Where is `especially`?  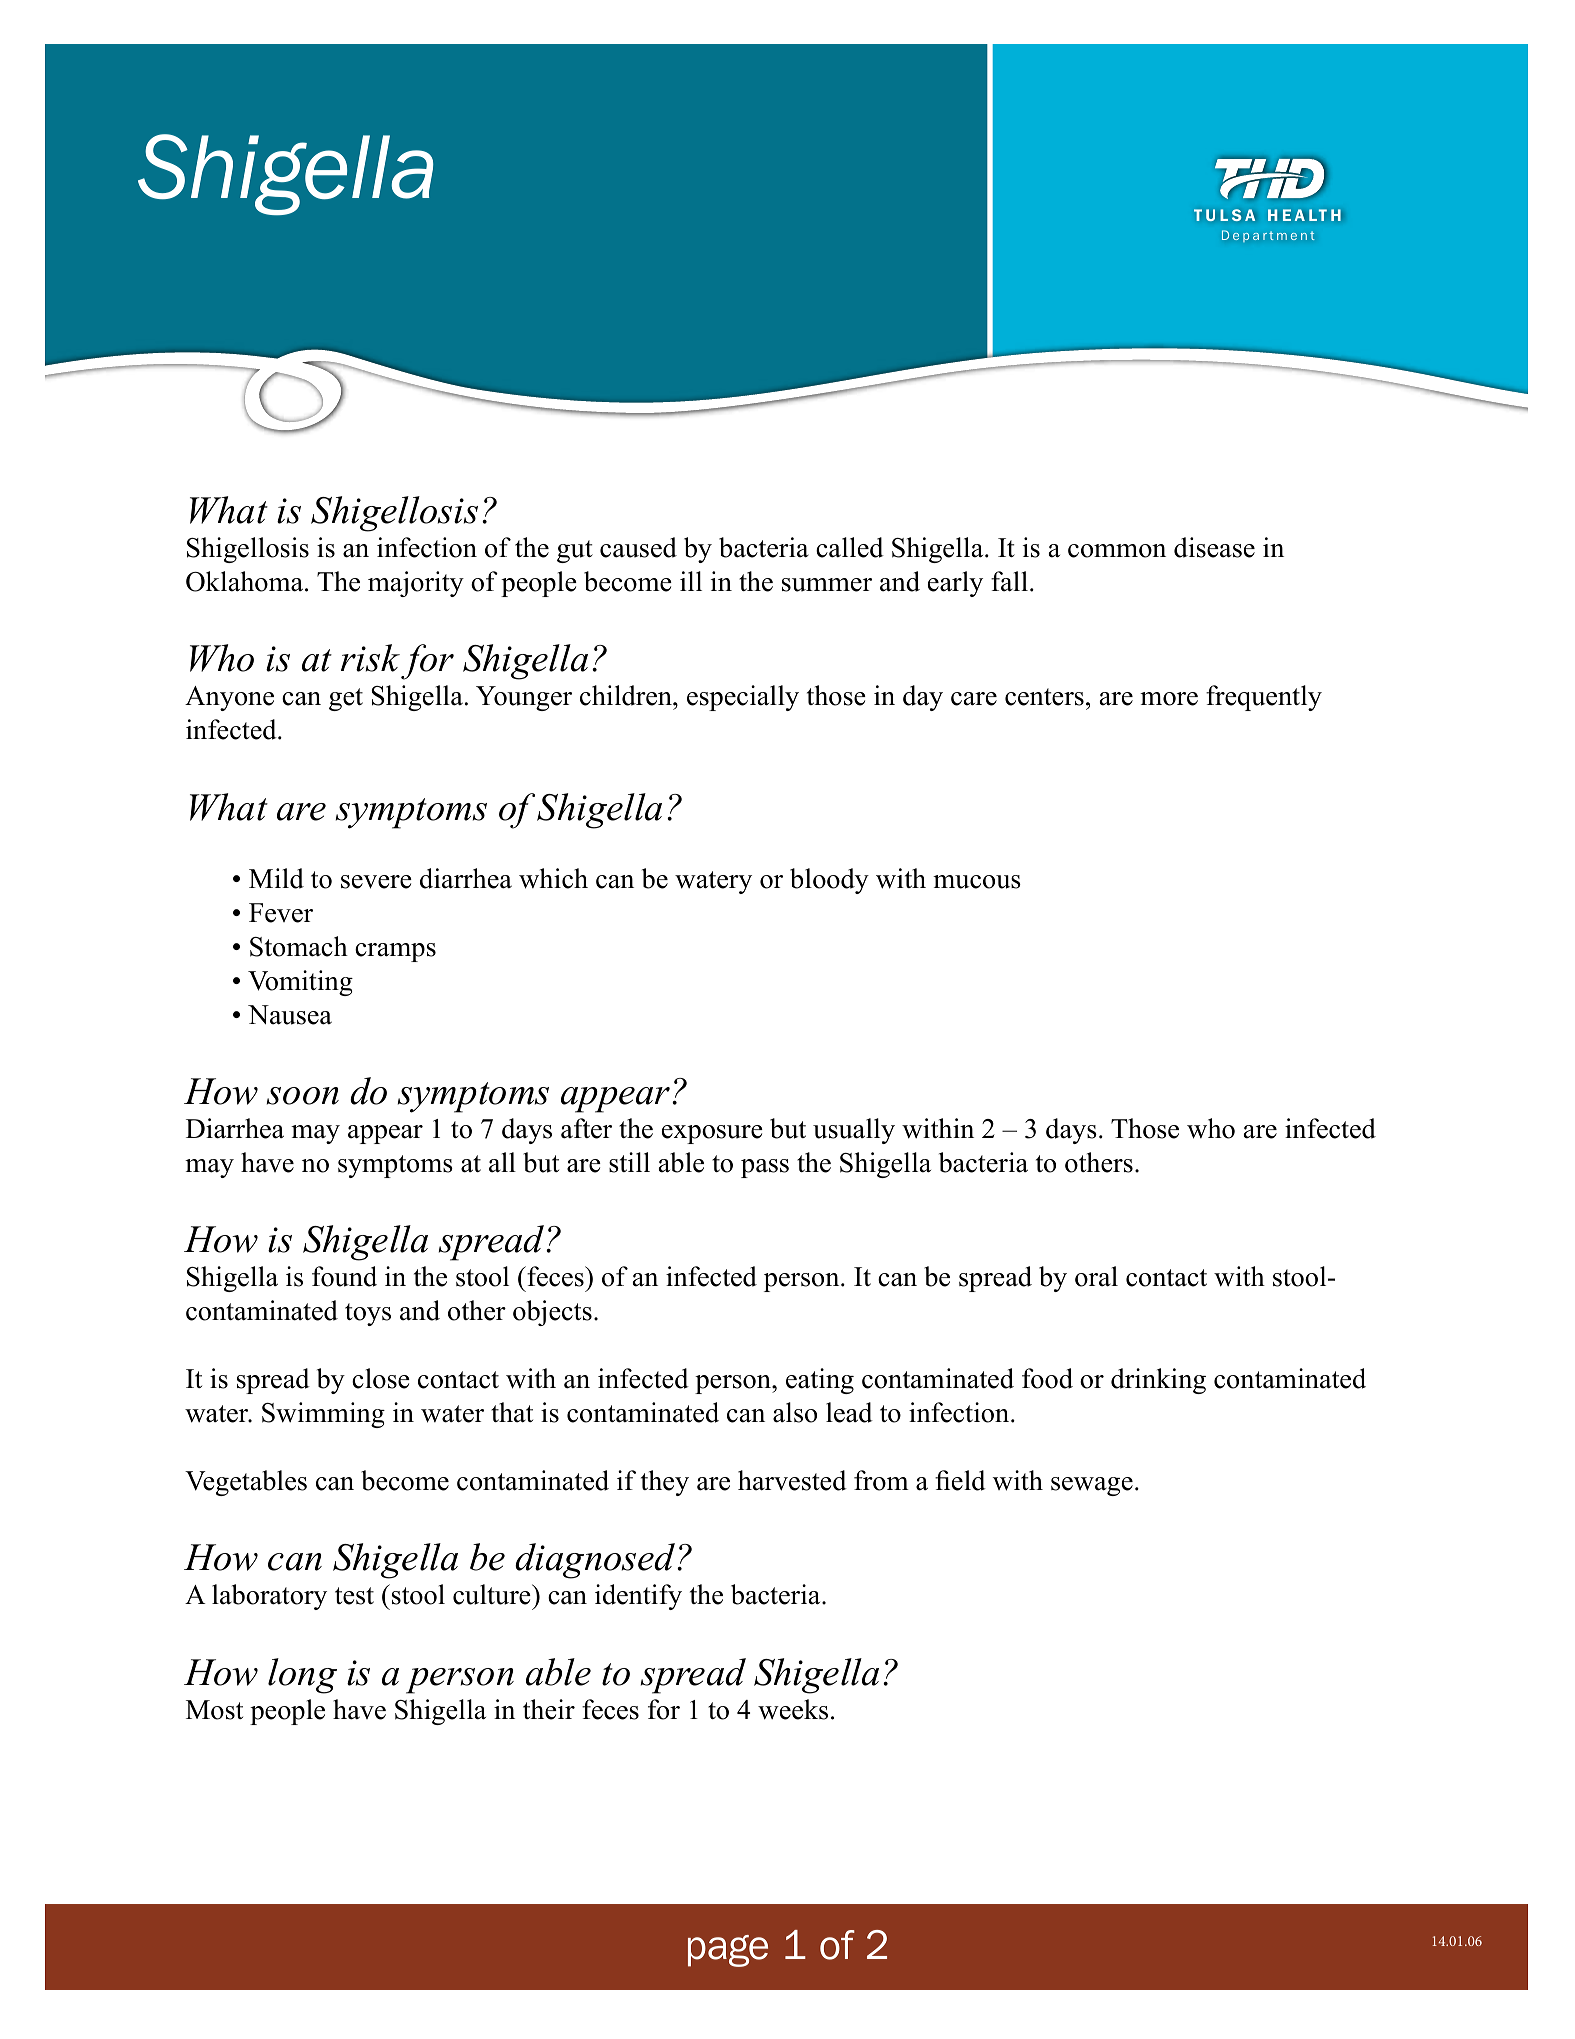 especially is located at coordinates (743, 698).
